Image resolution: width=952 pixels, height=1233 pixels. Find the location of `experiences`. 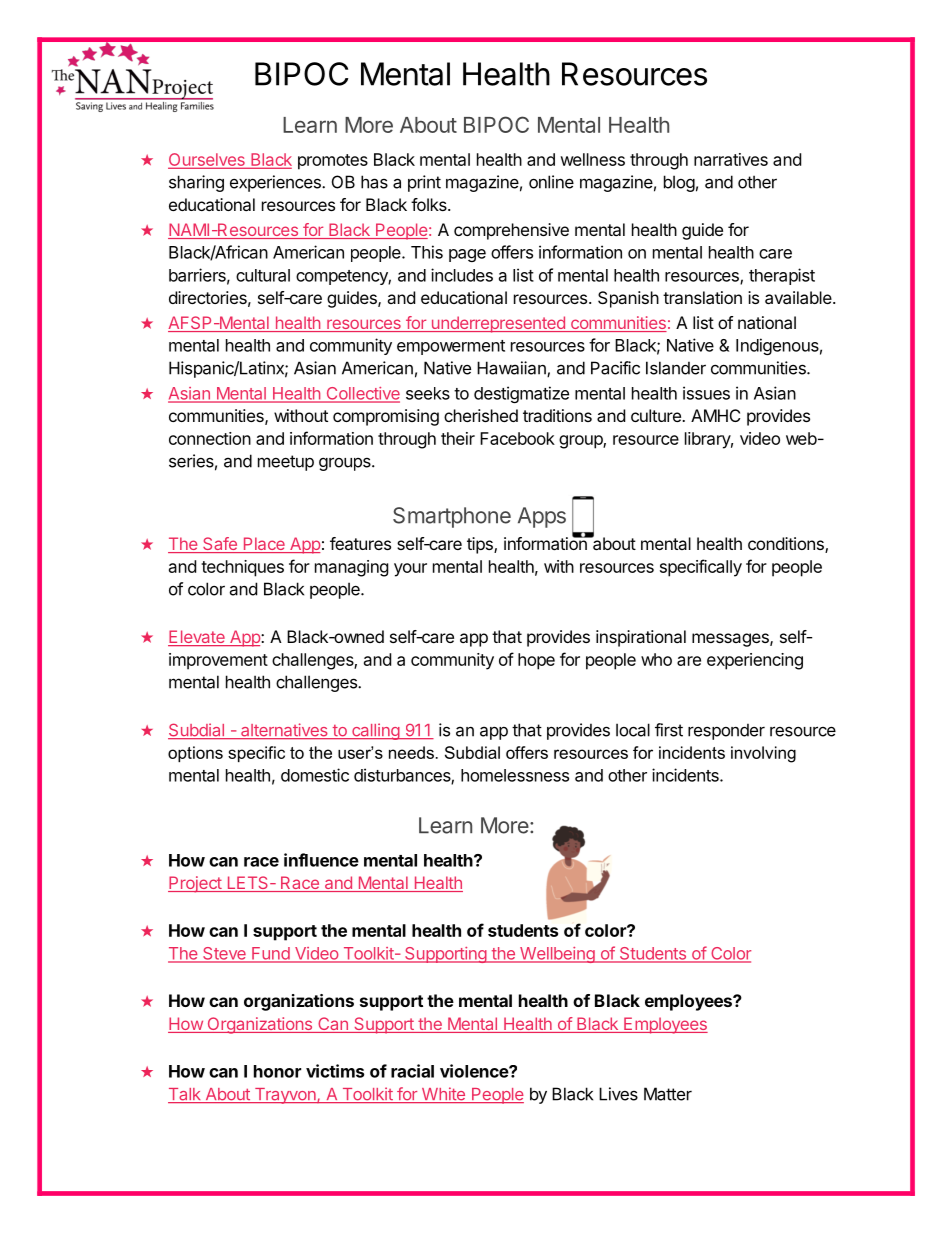

experiences is located at coordinates (276, 183).
